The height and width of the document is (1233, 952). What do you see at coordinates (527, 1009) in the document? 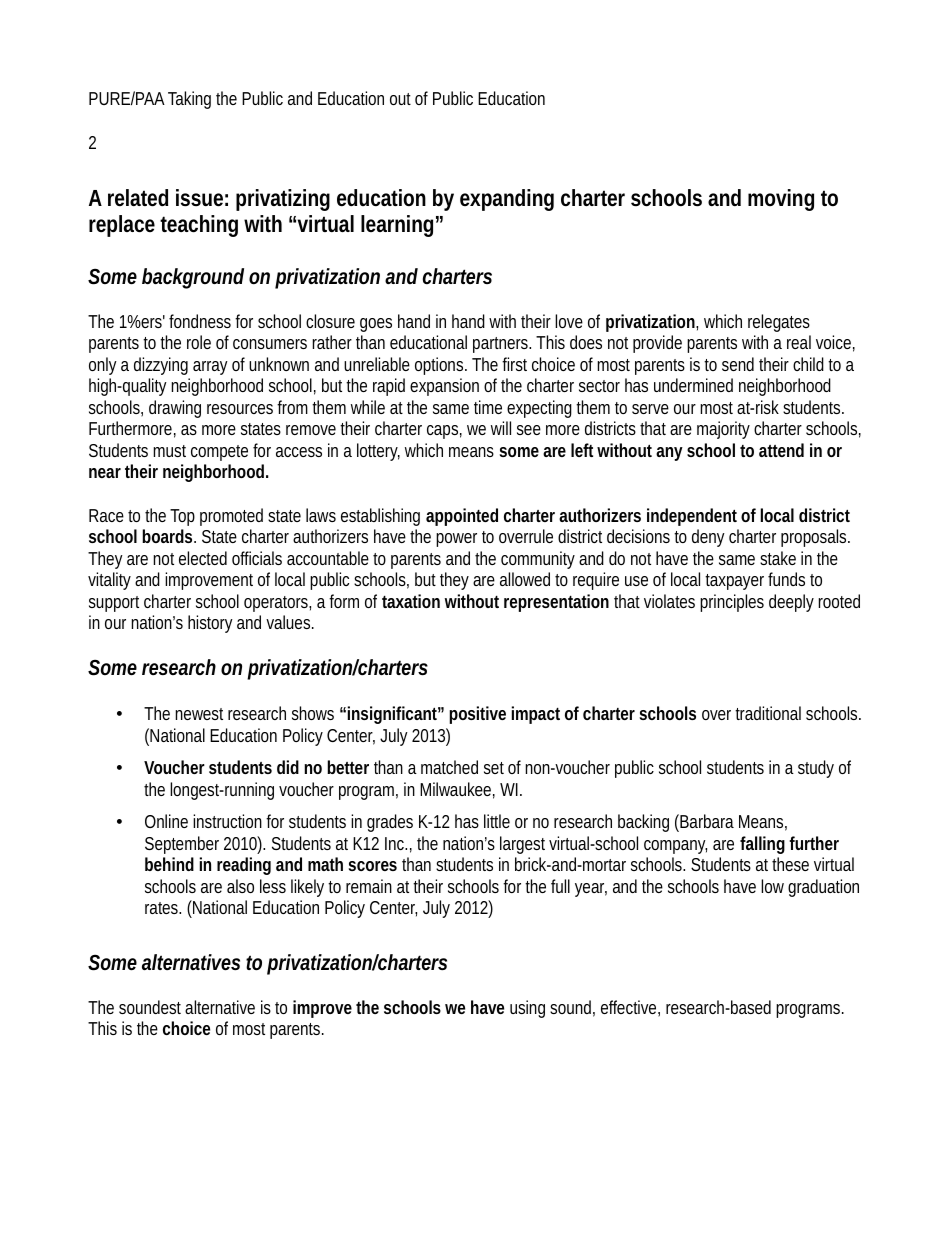
I see `using` at bounding box center [527, 1009].
